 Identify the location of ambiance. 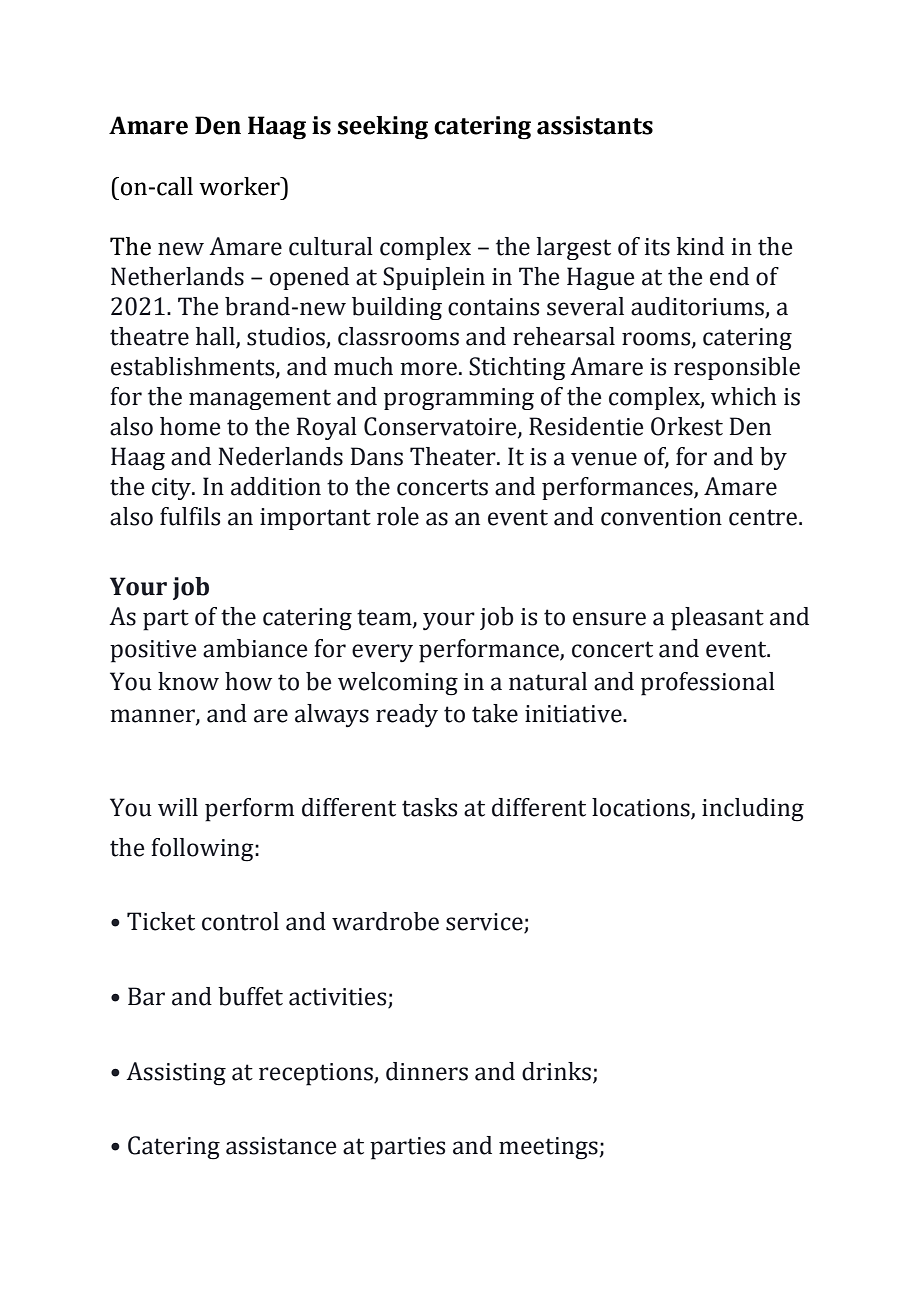
(255, 648).
